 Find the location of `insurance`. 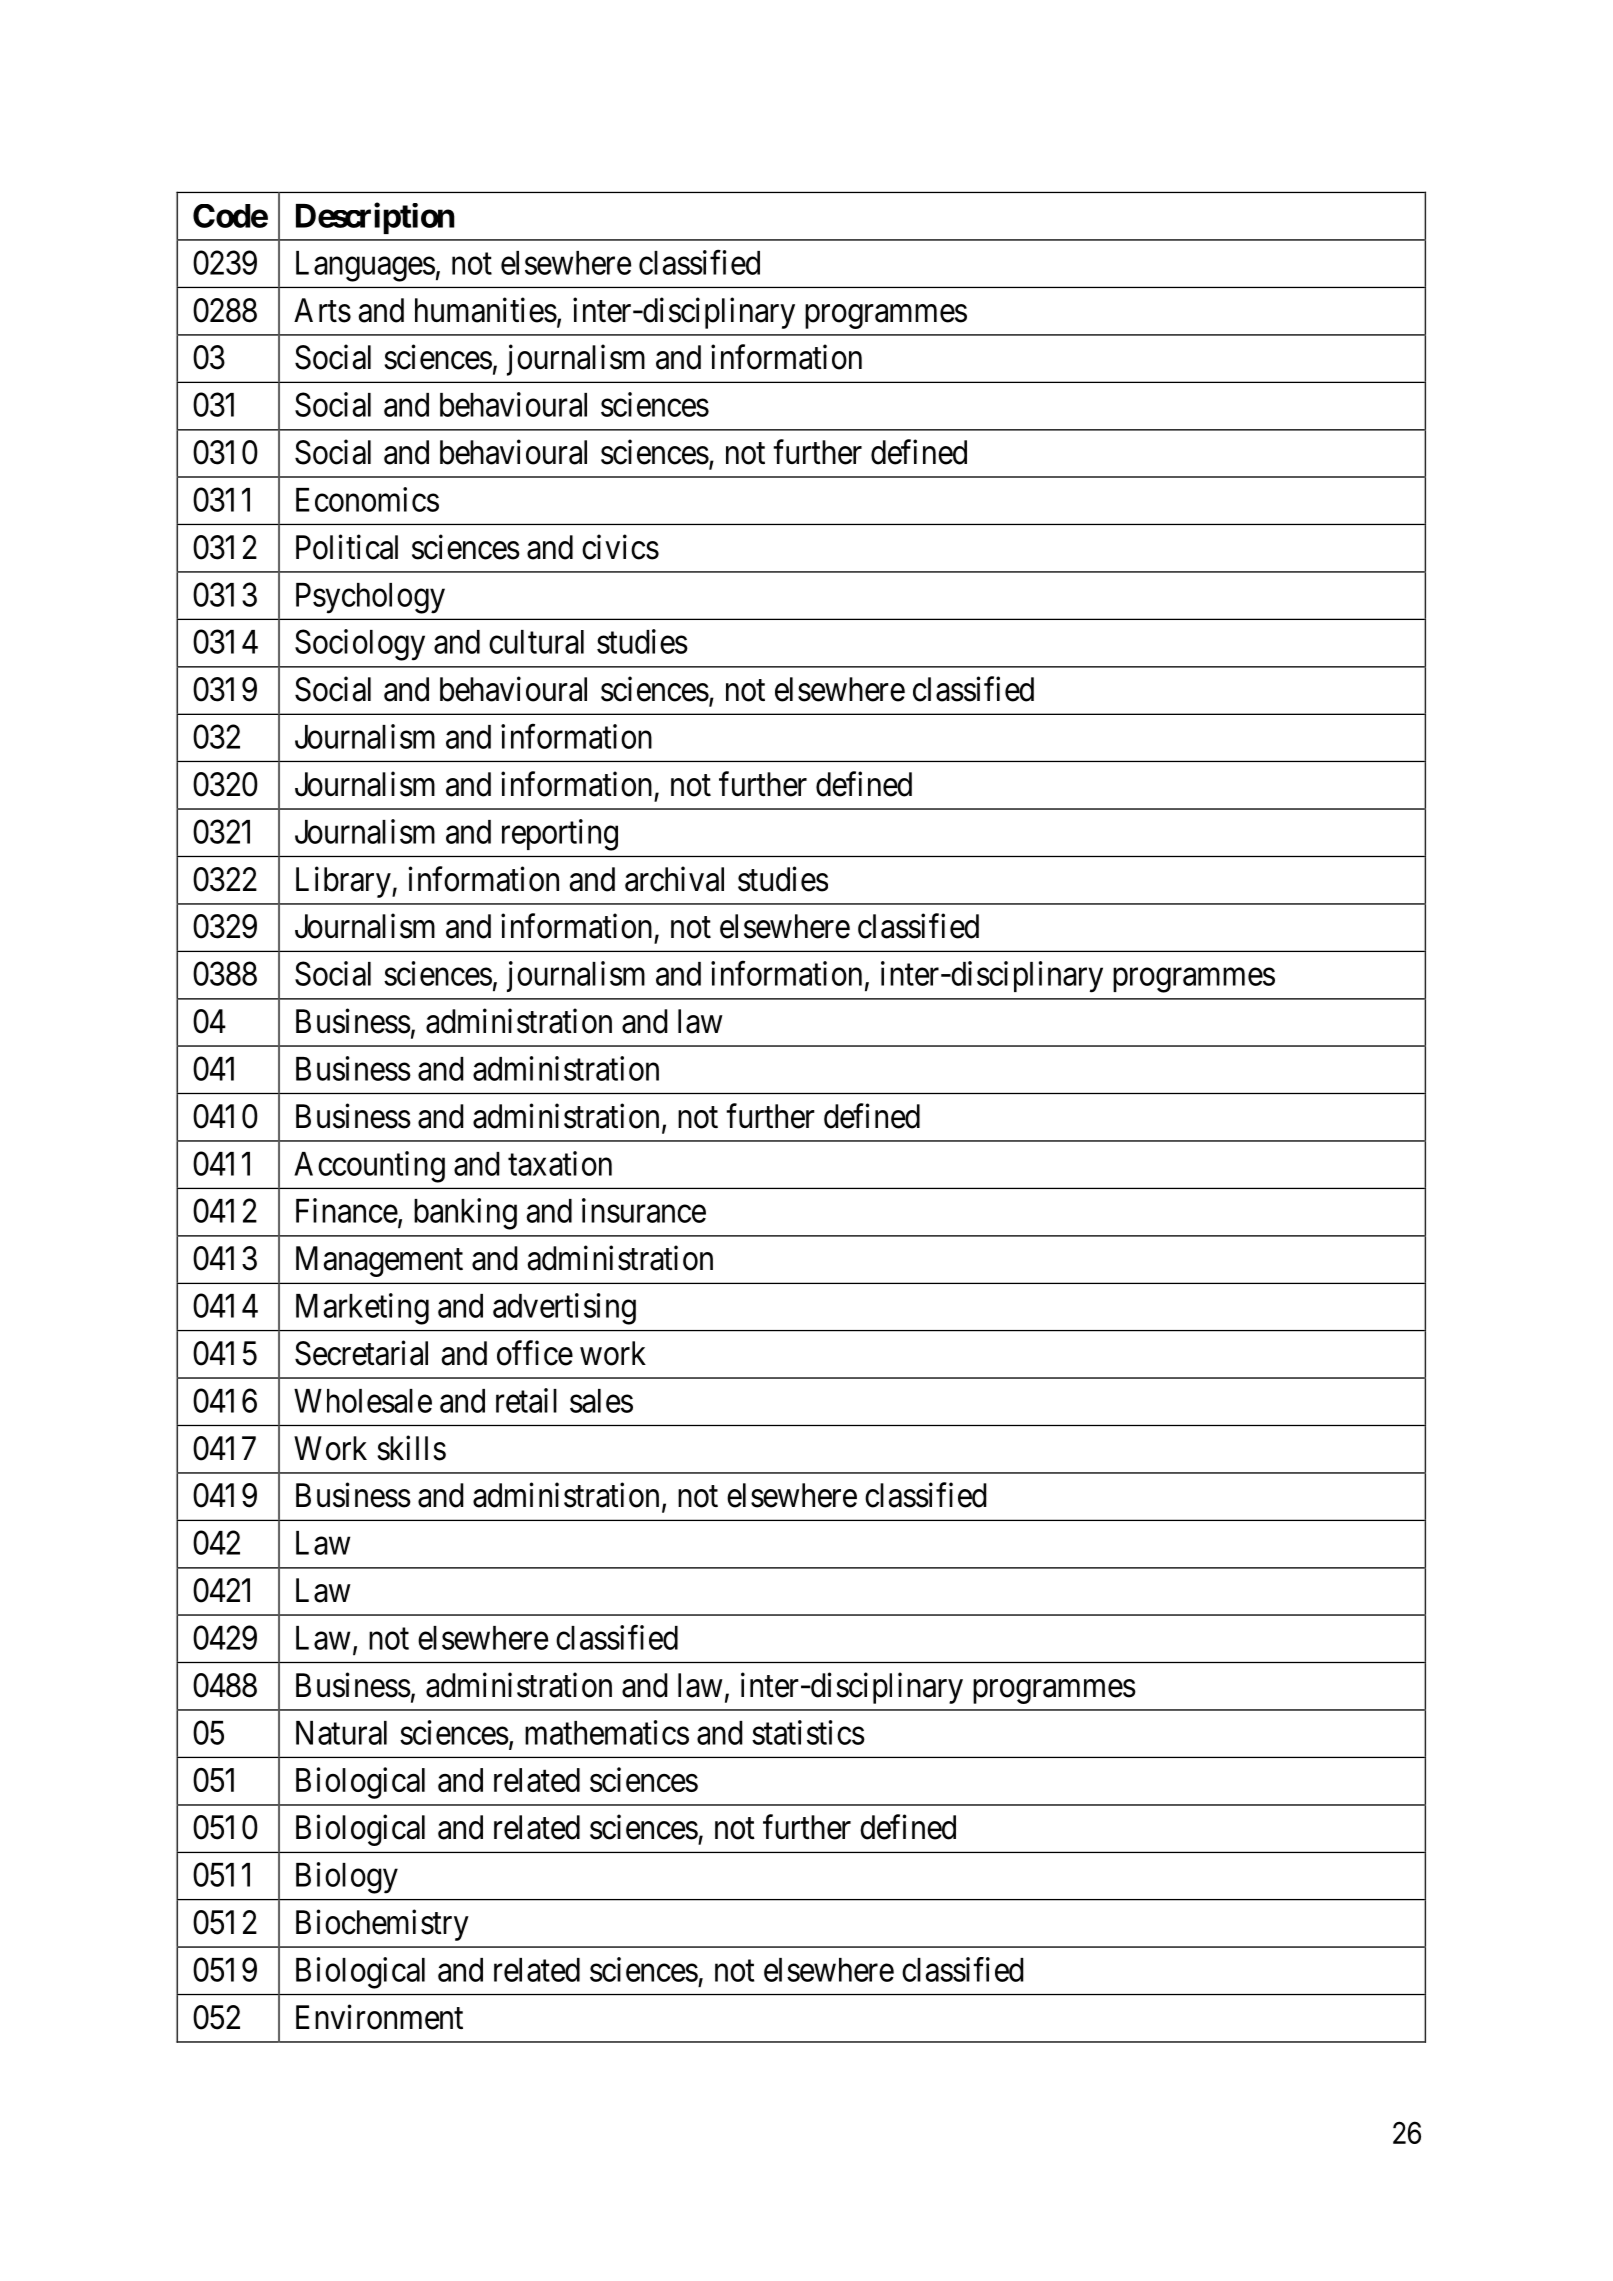

insurance is located at coordinates (644, 1210).
